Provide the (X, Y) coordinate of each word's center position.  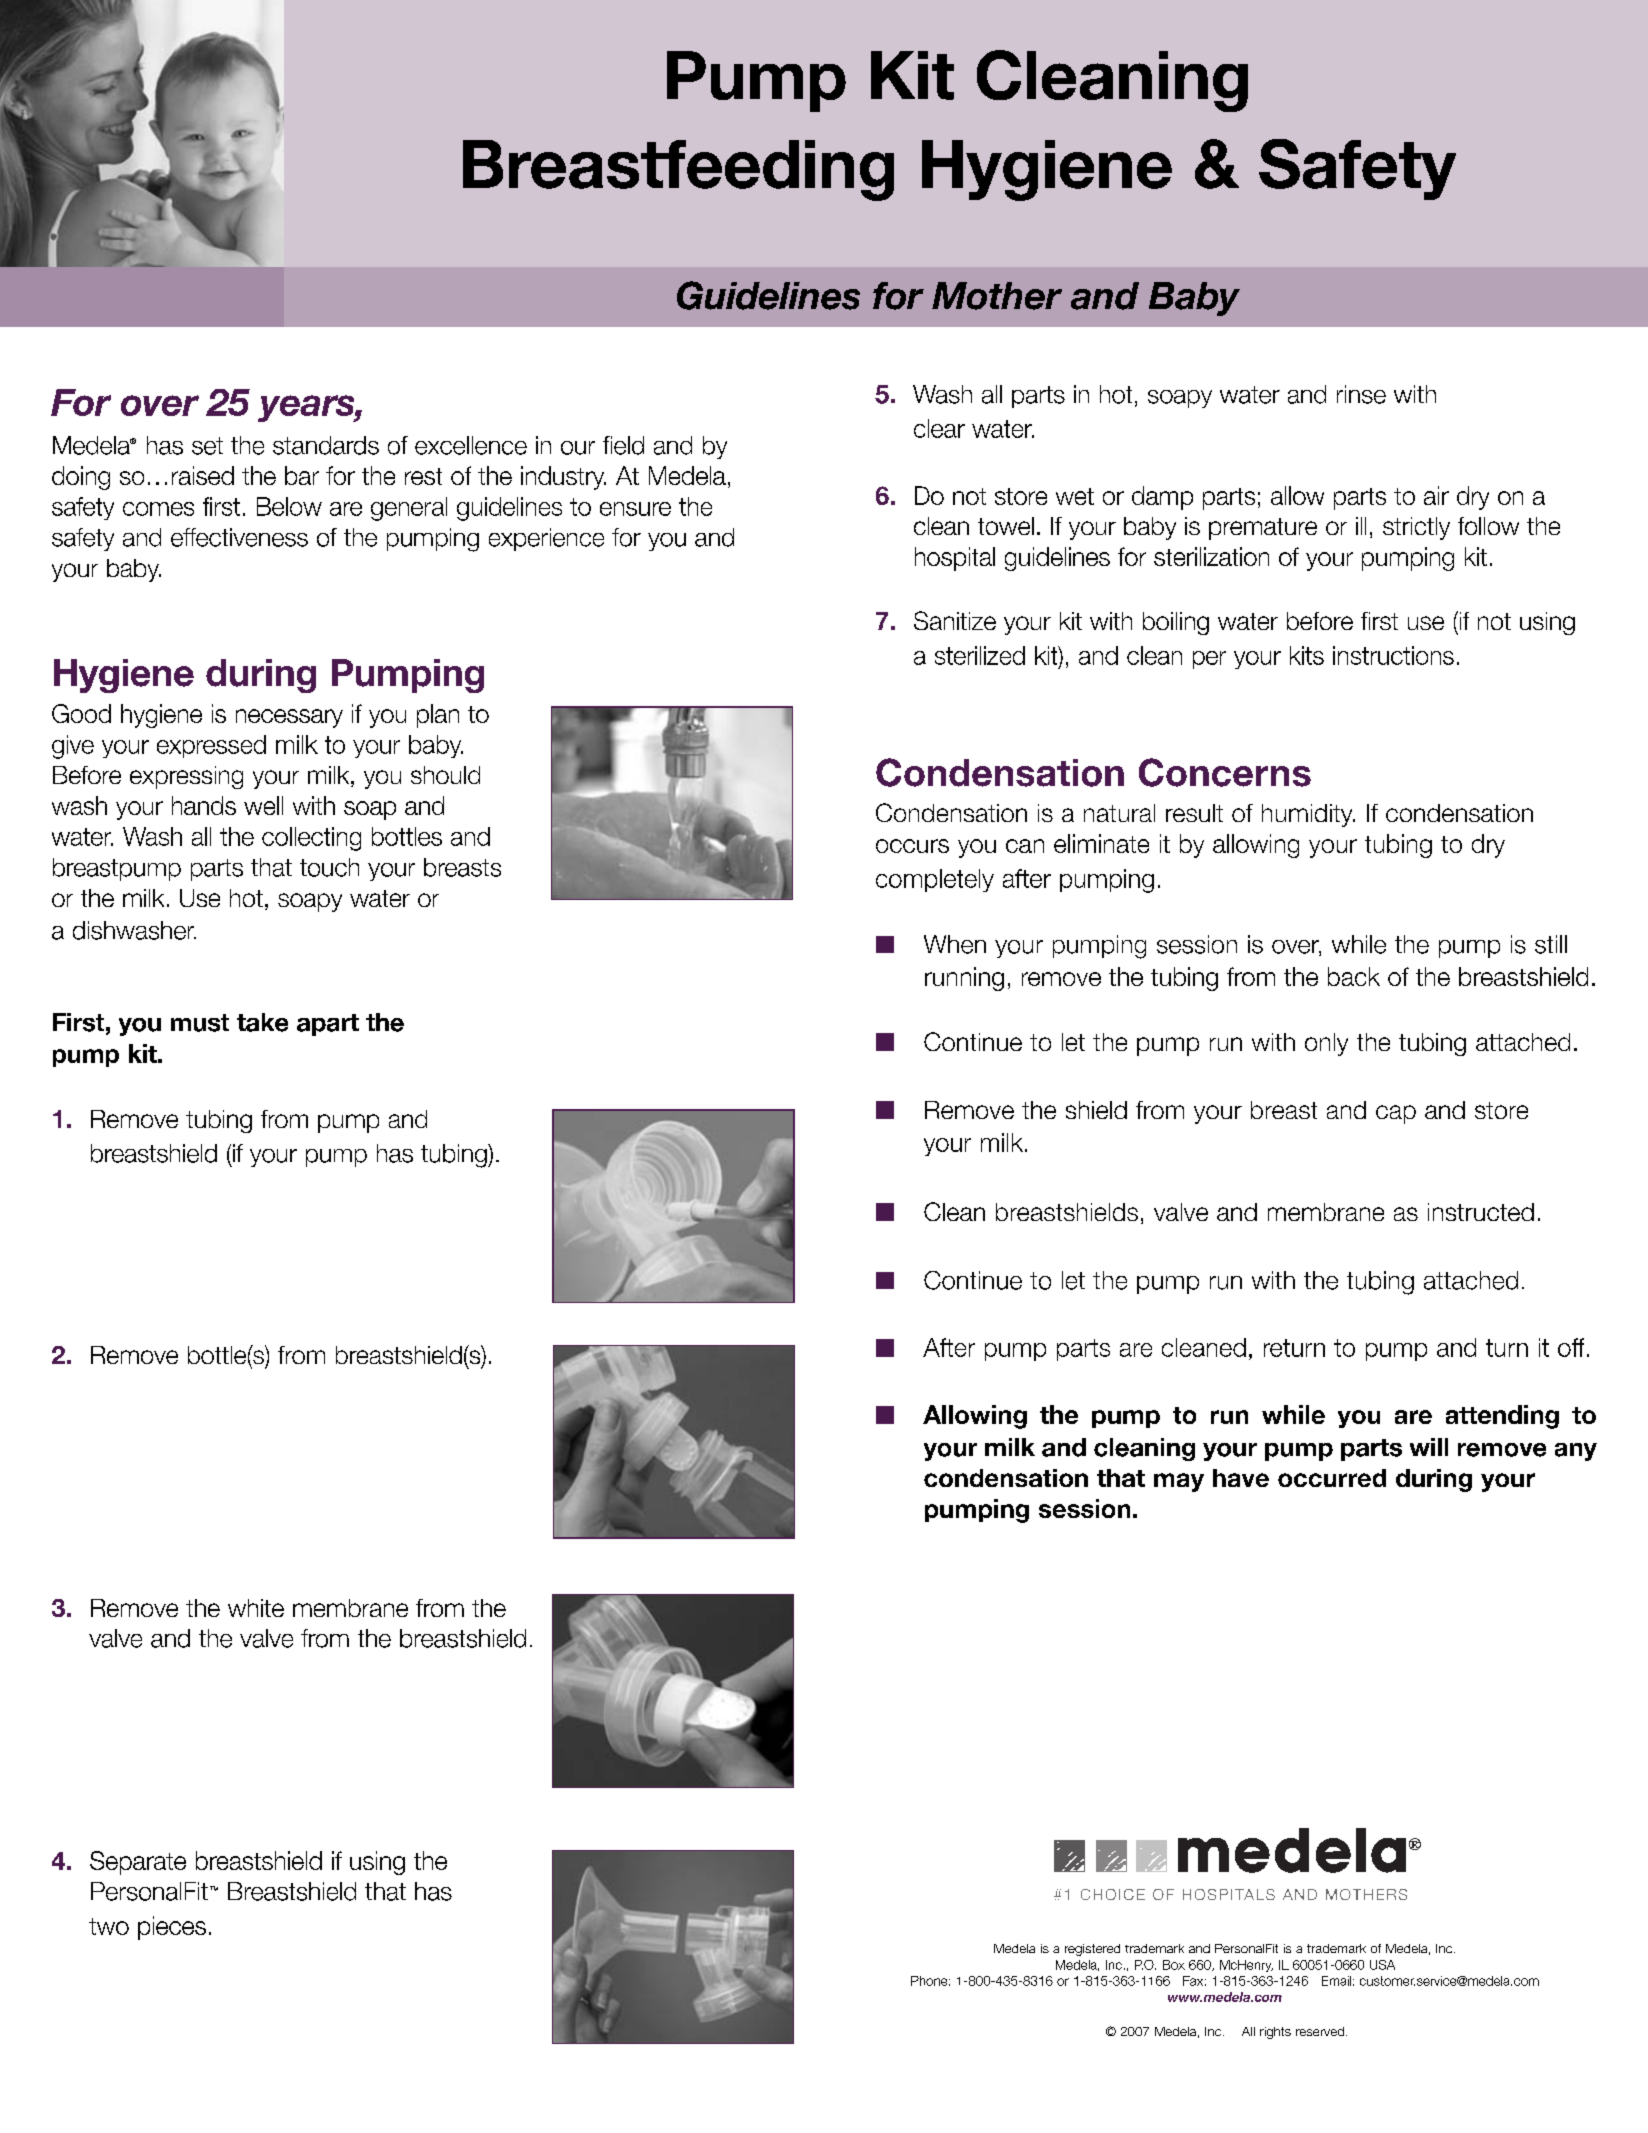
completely (935, 880)
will (1429, 1447)
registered (1092, 1950)
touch (329, 867)
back (1354, 976)
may (1179, 1482)
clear (939, 428)
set (207, 446)
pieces (172, 1928)
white (256, 1608)
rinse (1361, 394)
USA (1382, 1965)
